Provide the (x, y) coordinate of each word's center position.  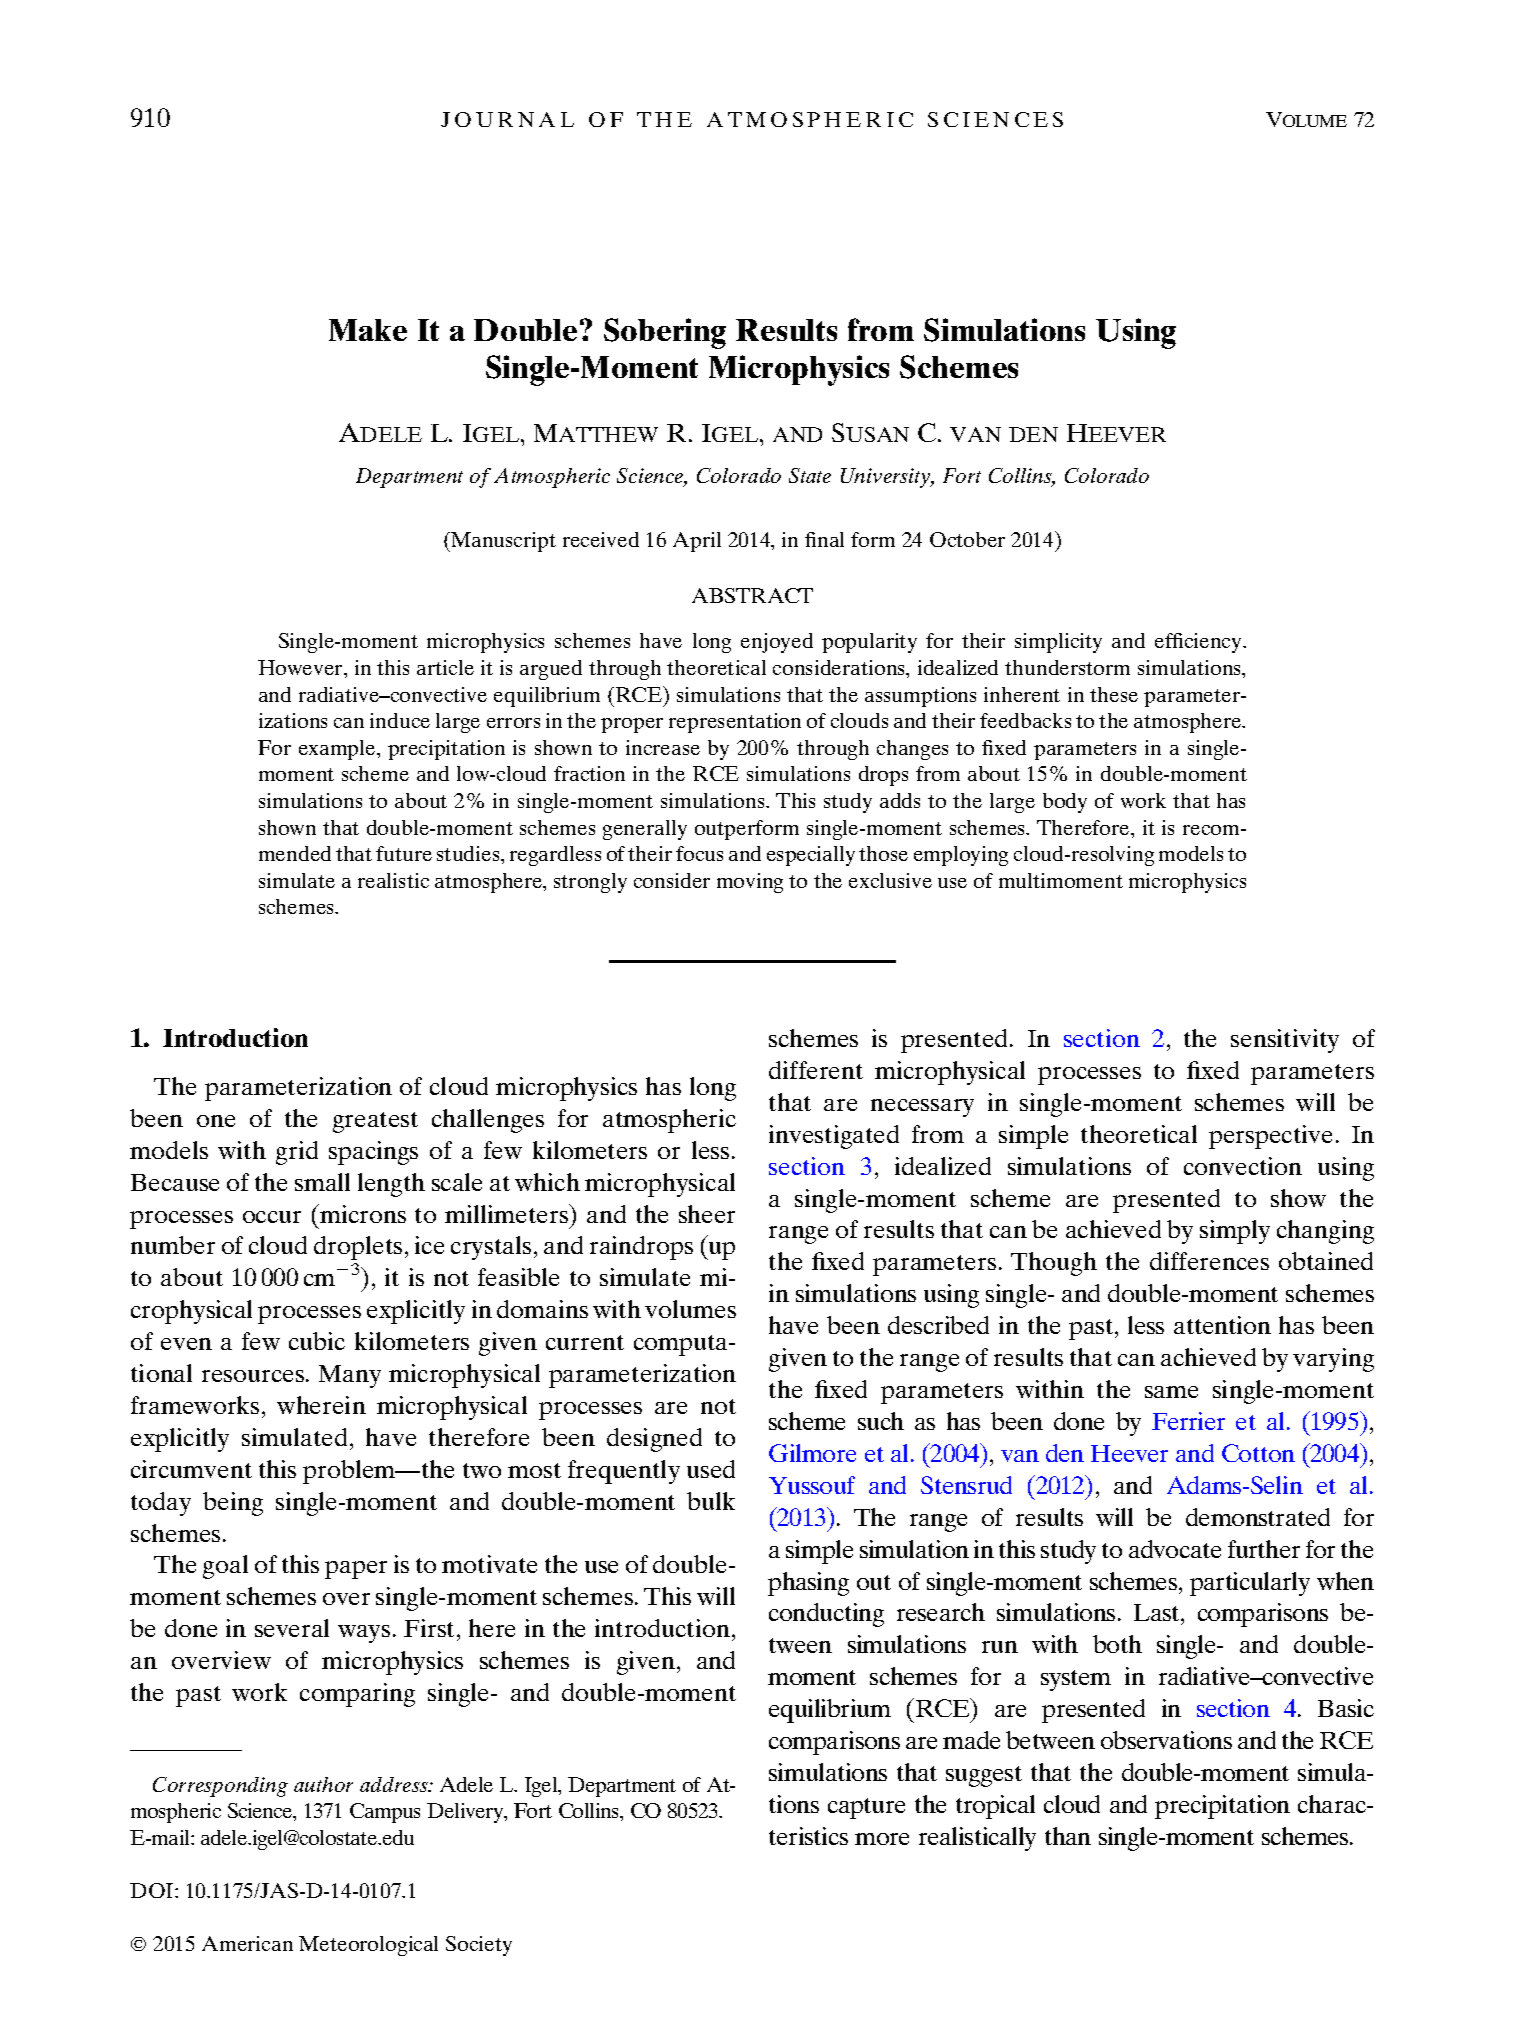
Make (368, 330)
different (816, 1070)
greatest (375, 1122)
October (967, 539)
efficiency (1199, 643)
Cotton (1258, 1453)
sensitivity (1285, 1041)
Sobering (665, 333)
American (247, 1943)
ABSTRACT (752, 595)
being (233, 1504)
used (711, 1469)
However (301, 667)
